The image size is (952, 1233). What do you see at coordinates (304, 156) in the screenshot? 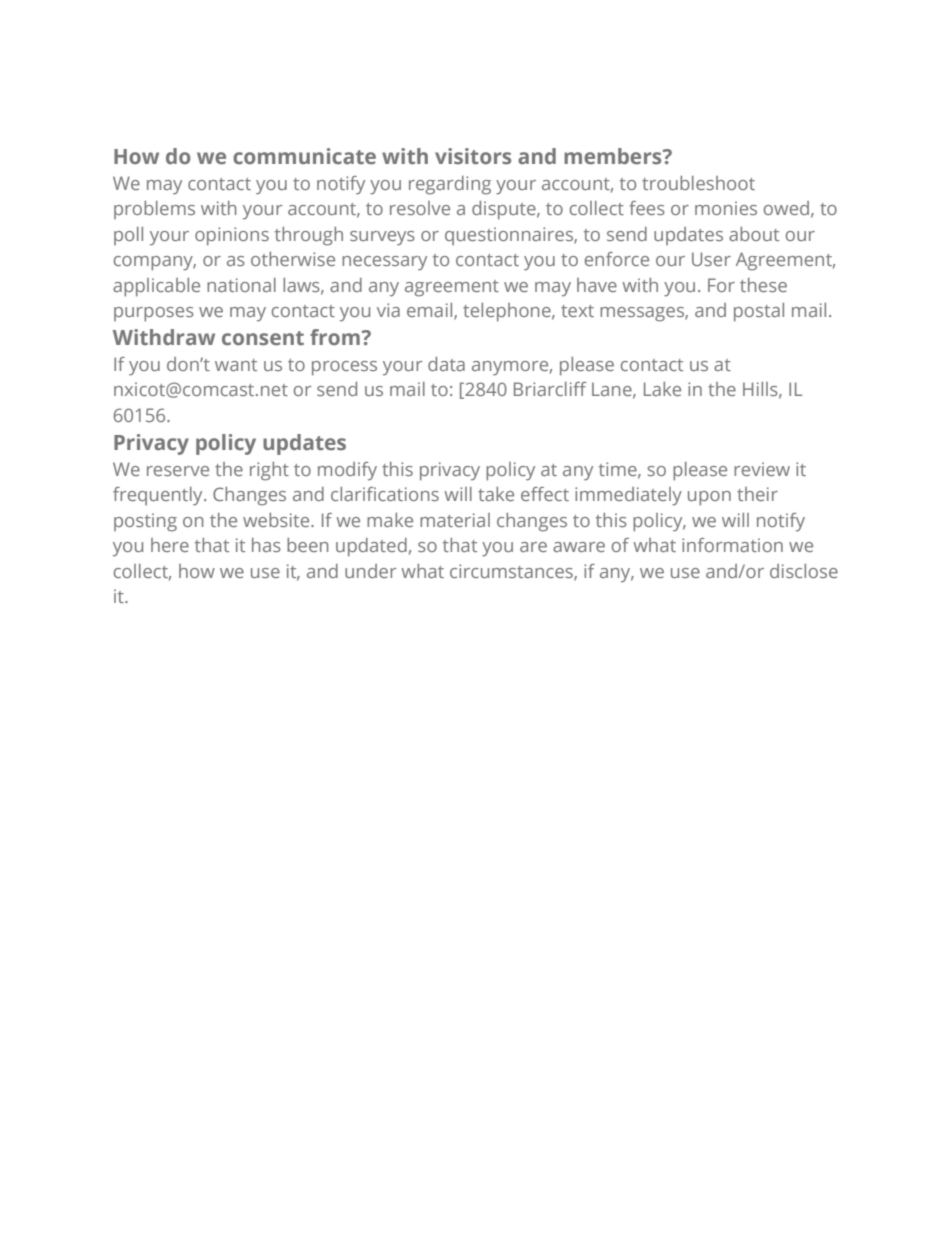
I see `communicate` at bounding box center [304, 156].
